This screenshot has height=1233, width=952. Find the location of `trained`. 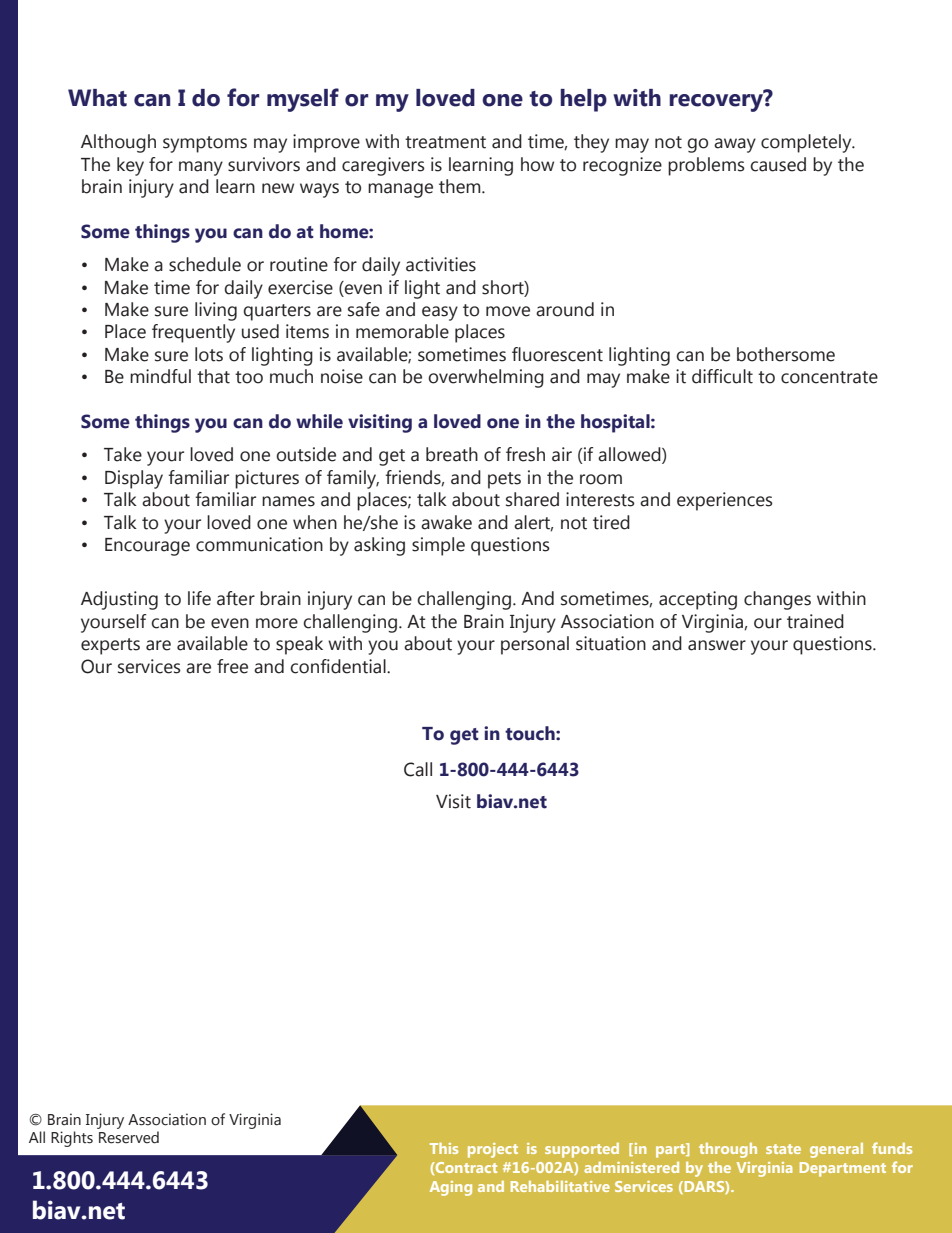

trained is located at coordinates (815, 621).
